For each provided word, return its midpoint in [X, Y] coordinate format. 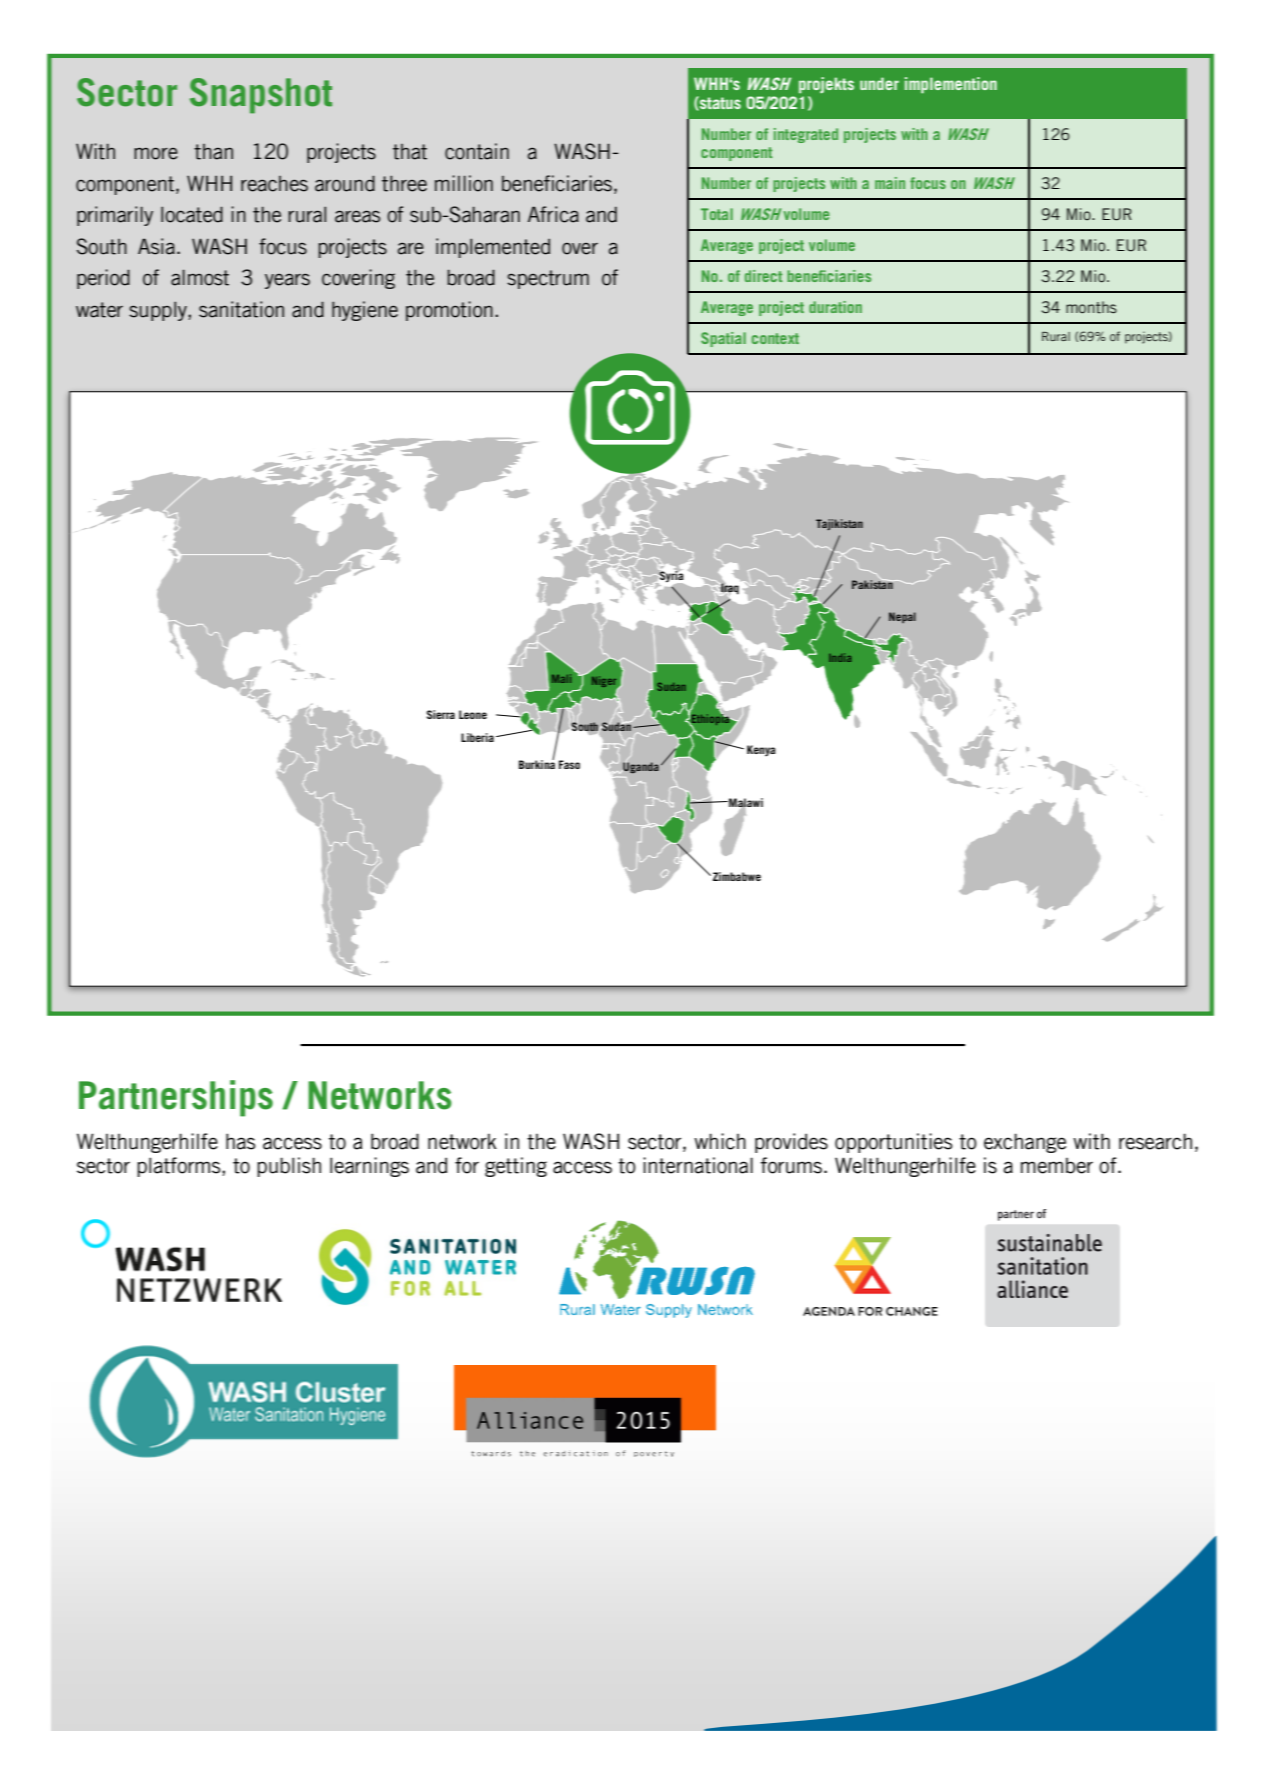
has [240, 1141]
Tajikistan [839, 524]
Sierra [441, 714]
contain [477, 151]
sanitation [241, 309]
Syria [671, 576]
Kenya [761, 750]
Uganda [640, 766]
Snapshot [261, 96]
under [879, 83]
